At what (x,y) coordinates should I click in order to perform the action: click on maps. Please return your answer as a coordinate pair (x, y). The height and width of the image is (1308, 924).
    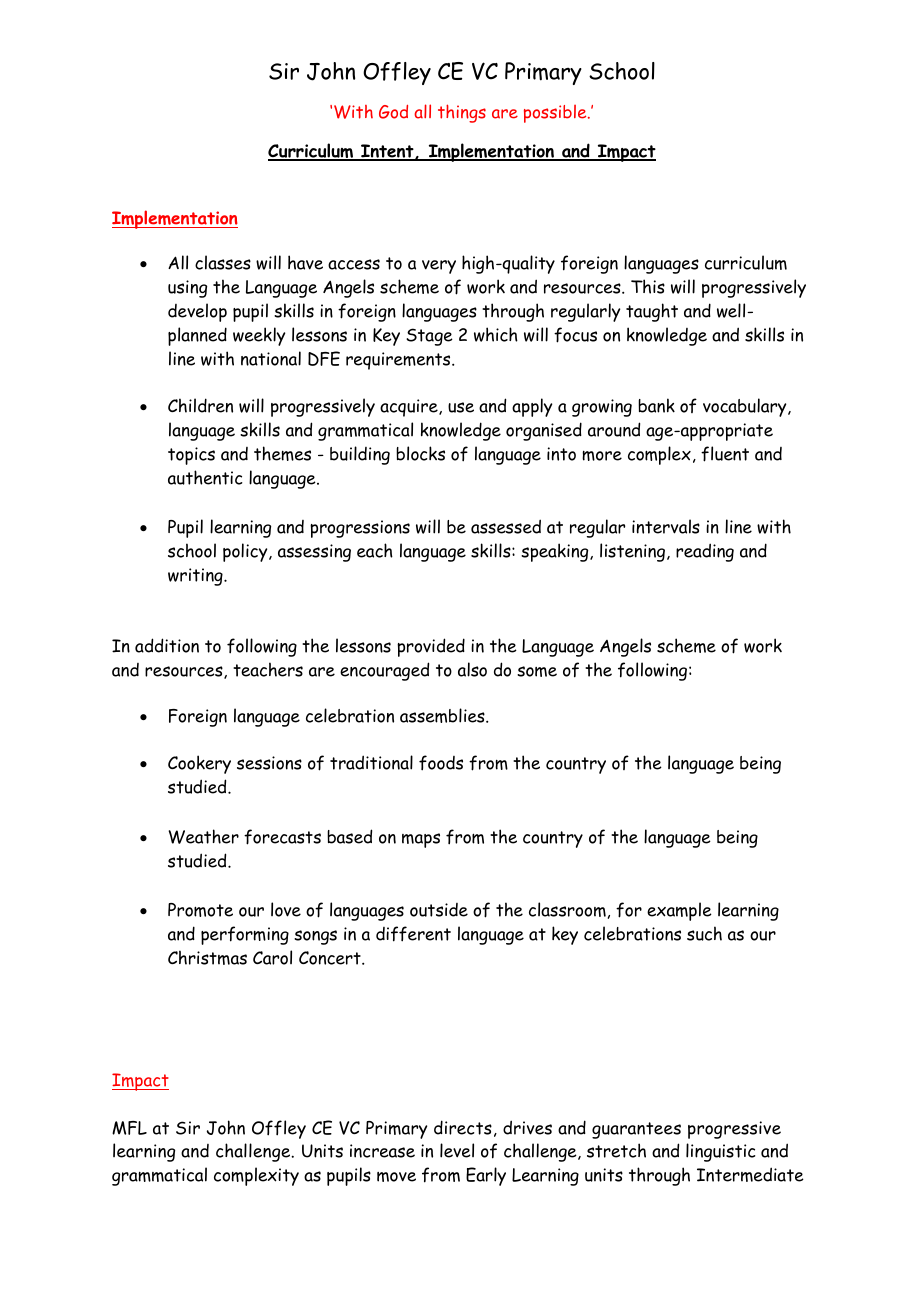
    Looking at the image, I should click on (421, 840).
